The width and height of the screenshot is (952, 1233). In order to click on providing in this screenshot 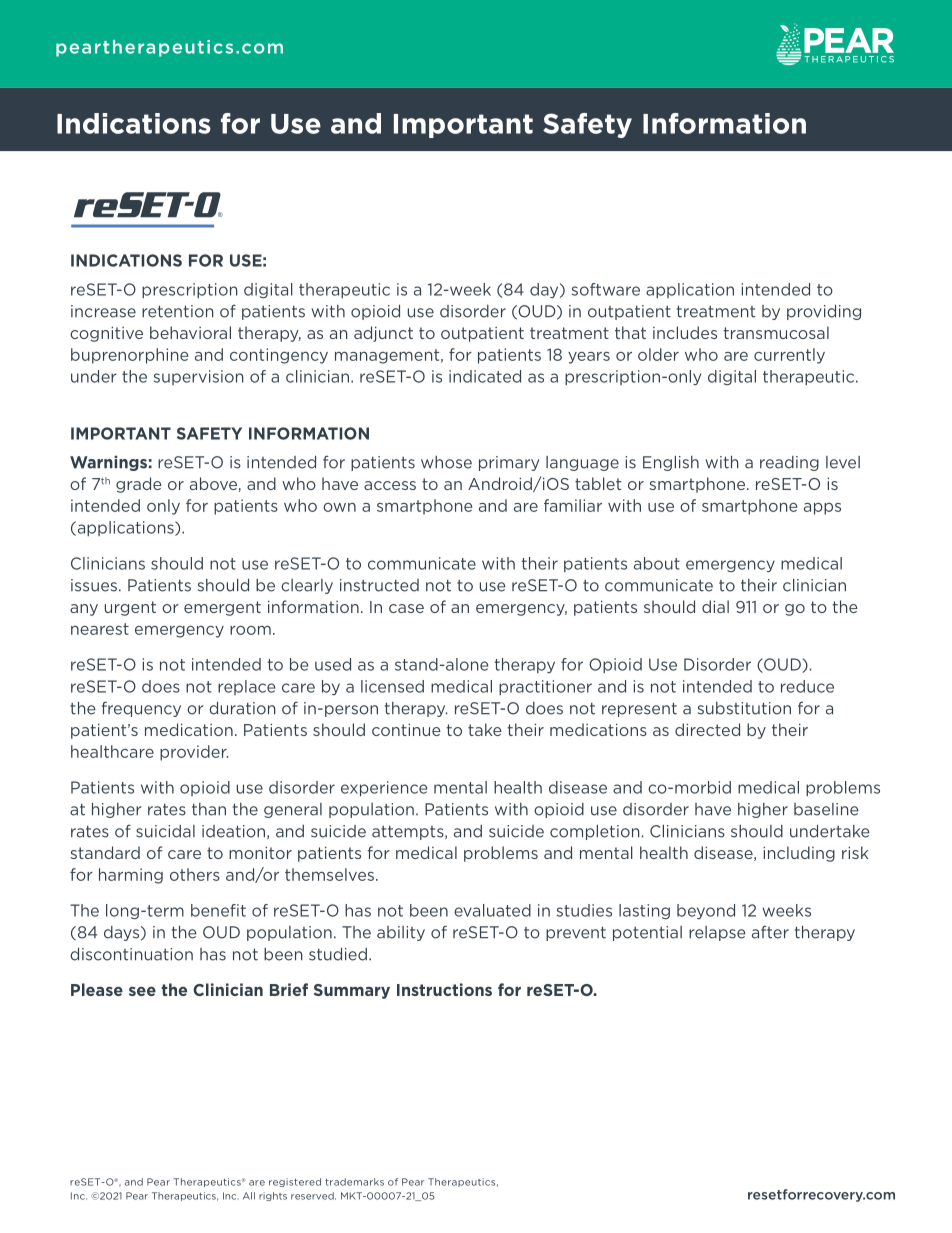, I will do `click(824, 312)`.
